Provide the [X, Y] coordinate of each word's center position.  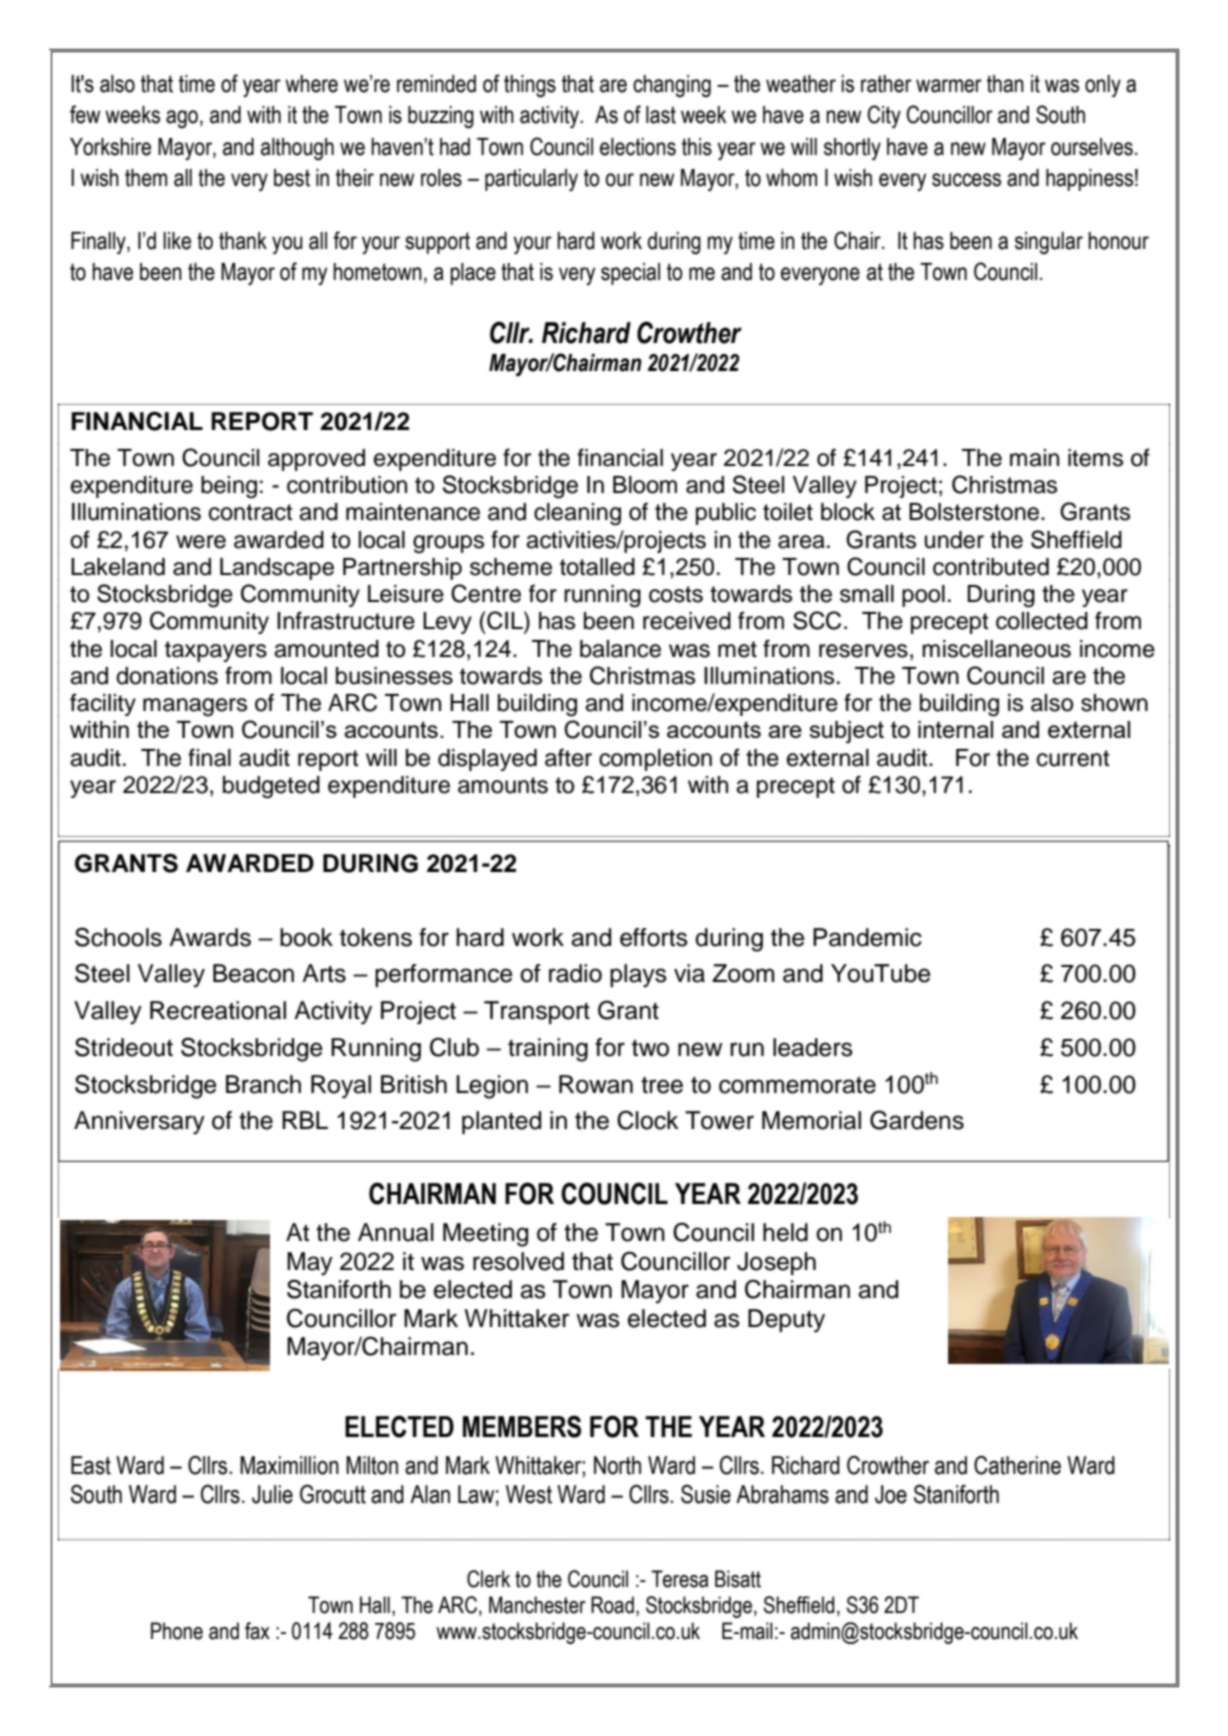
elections [638, 147]
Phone [177, 1631]
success [966, 180]
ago [183, 119]
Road [612, 1605]
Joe [891, 1494]
